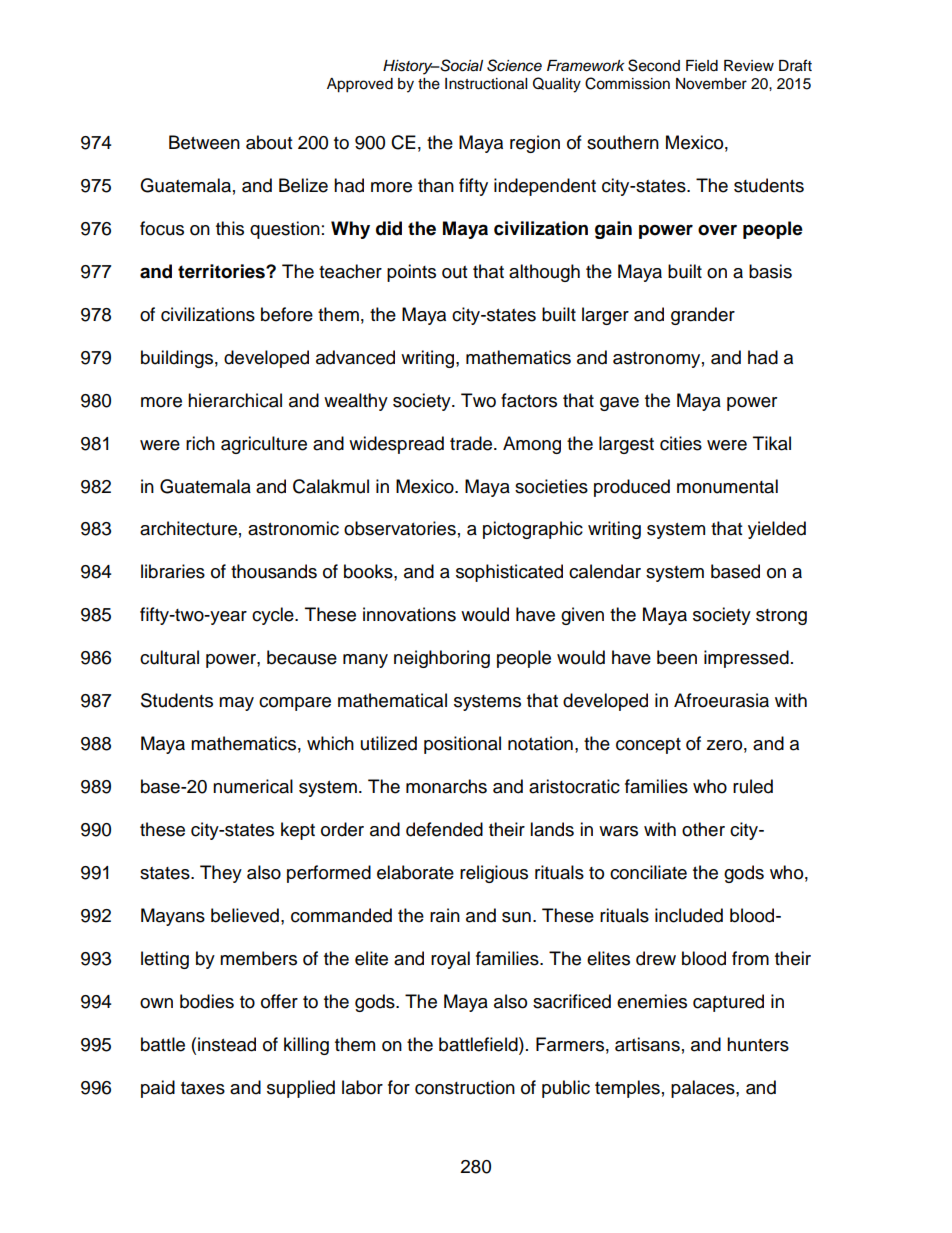 Image resolution: width=952 pixels, height=1233 pixels. Describe the element at coordinates (204, 142) in the page. I see `Between` at that location.
